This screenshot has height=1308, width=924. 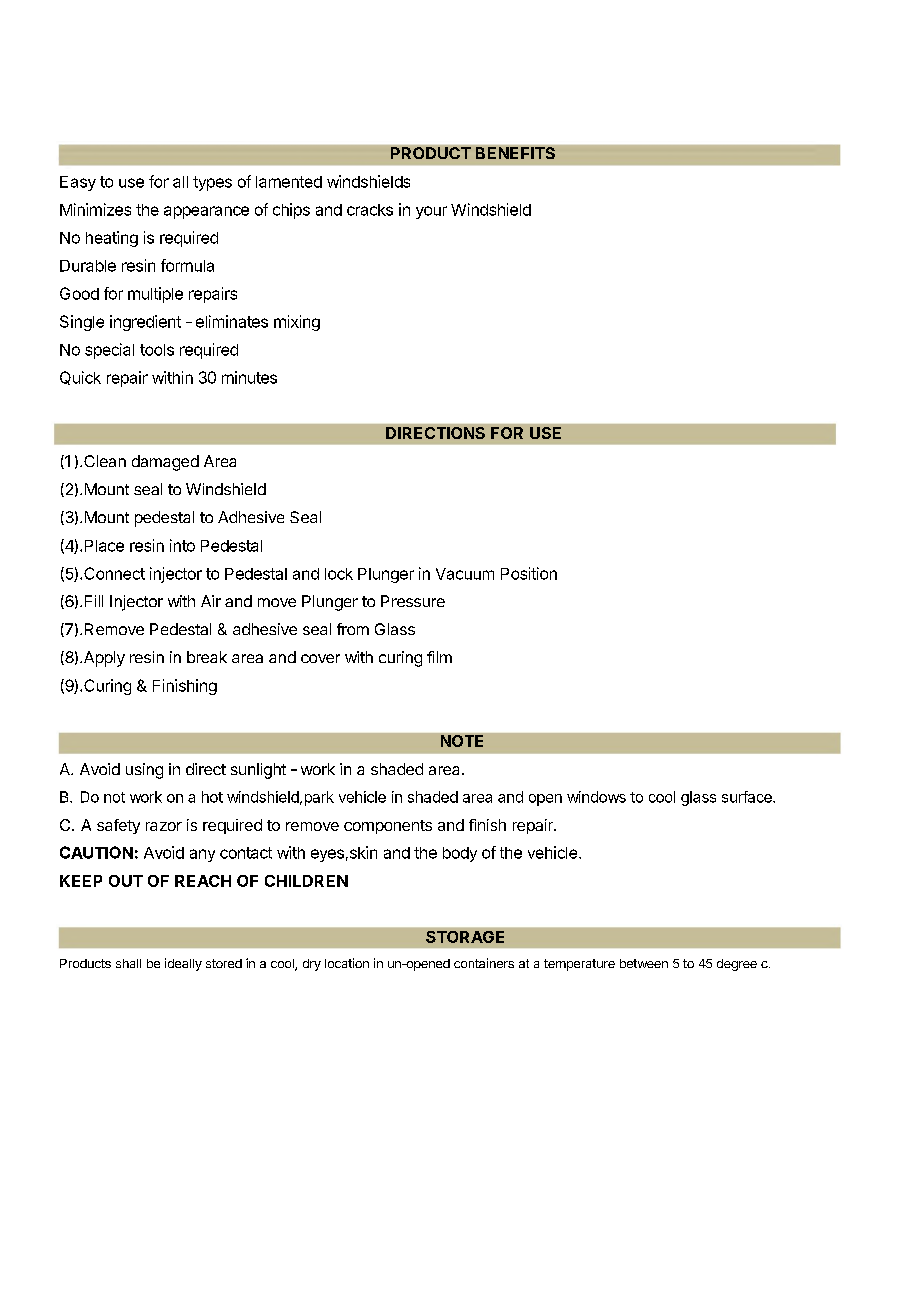 What do you see at coordinates (515, 153) in the screenshot?
I see `BENEFITS` at bounding box center [515, 153].
